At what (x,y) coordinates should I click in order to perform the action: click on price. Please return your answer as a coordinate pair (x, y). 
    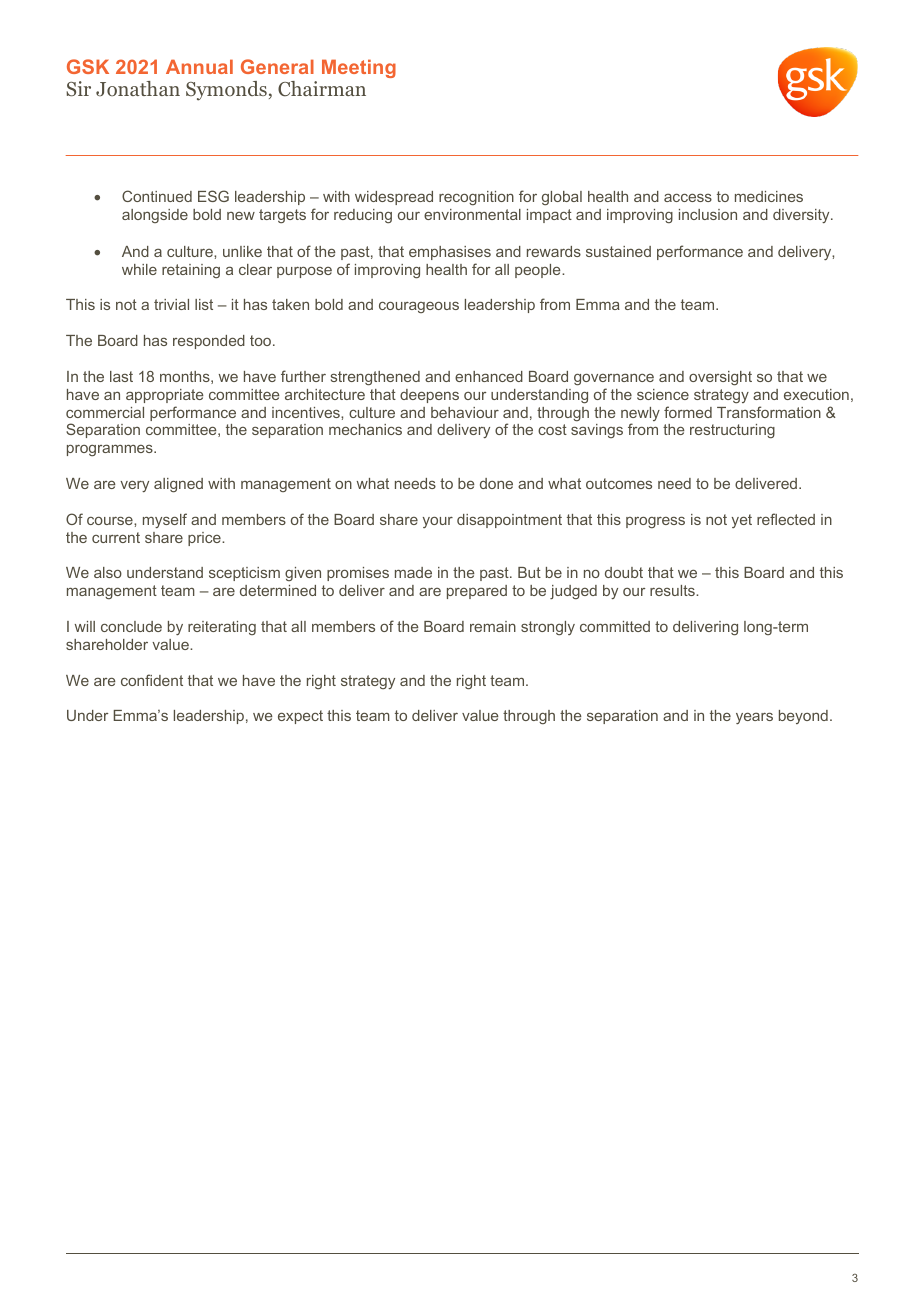
    Looking at the image, I should click on (205, 539).
